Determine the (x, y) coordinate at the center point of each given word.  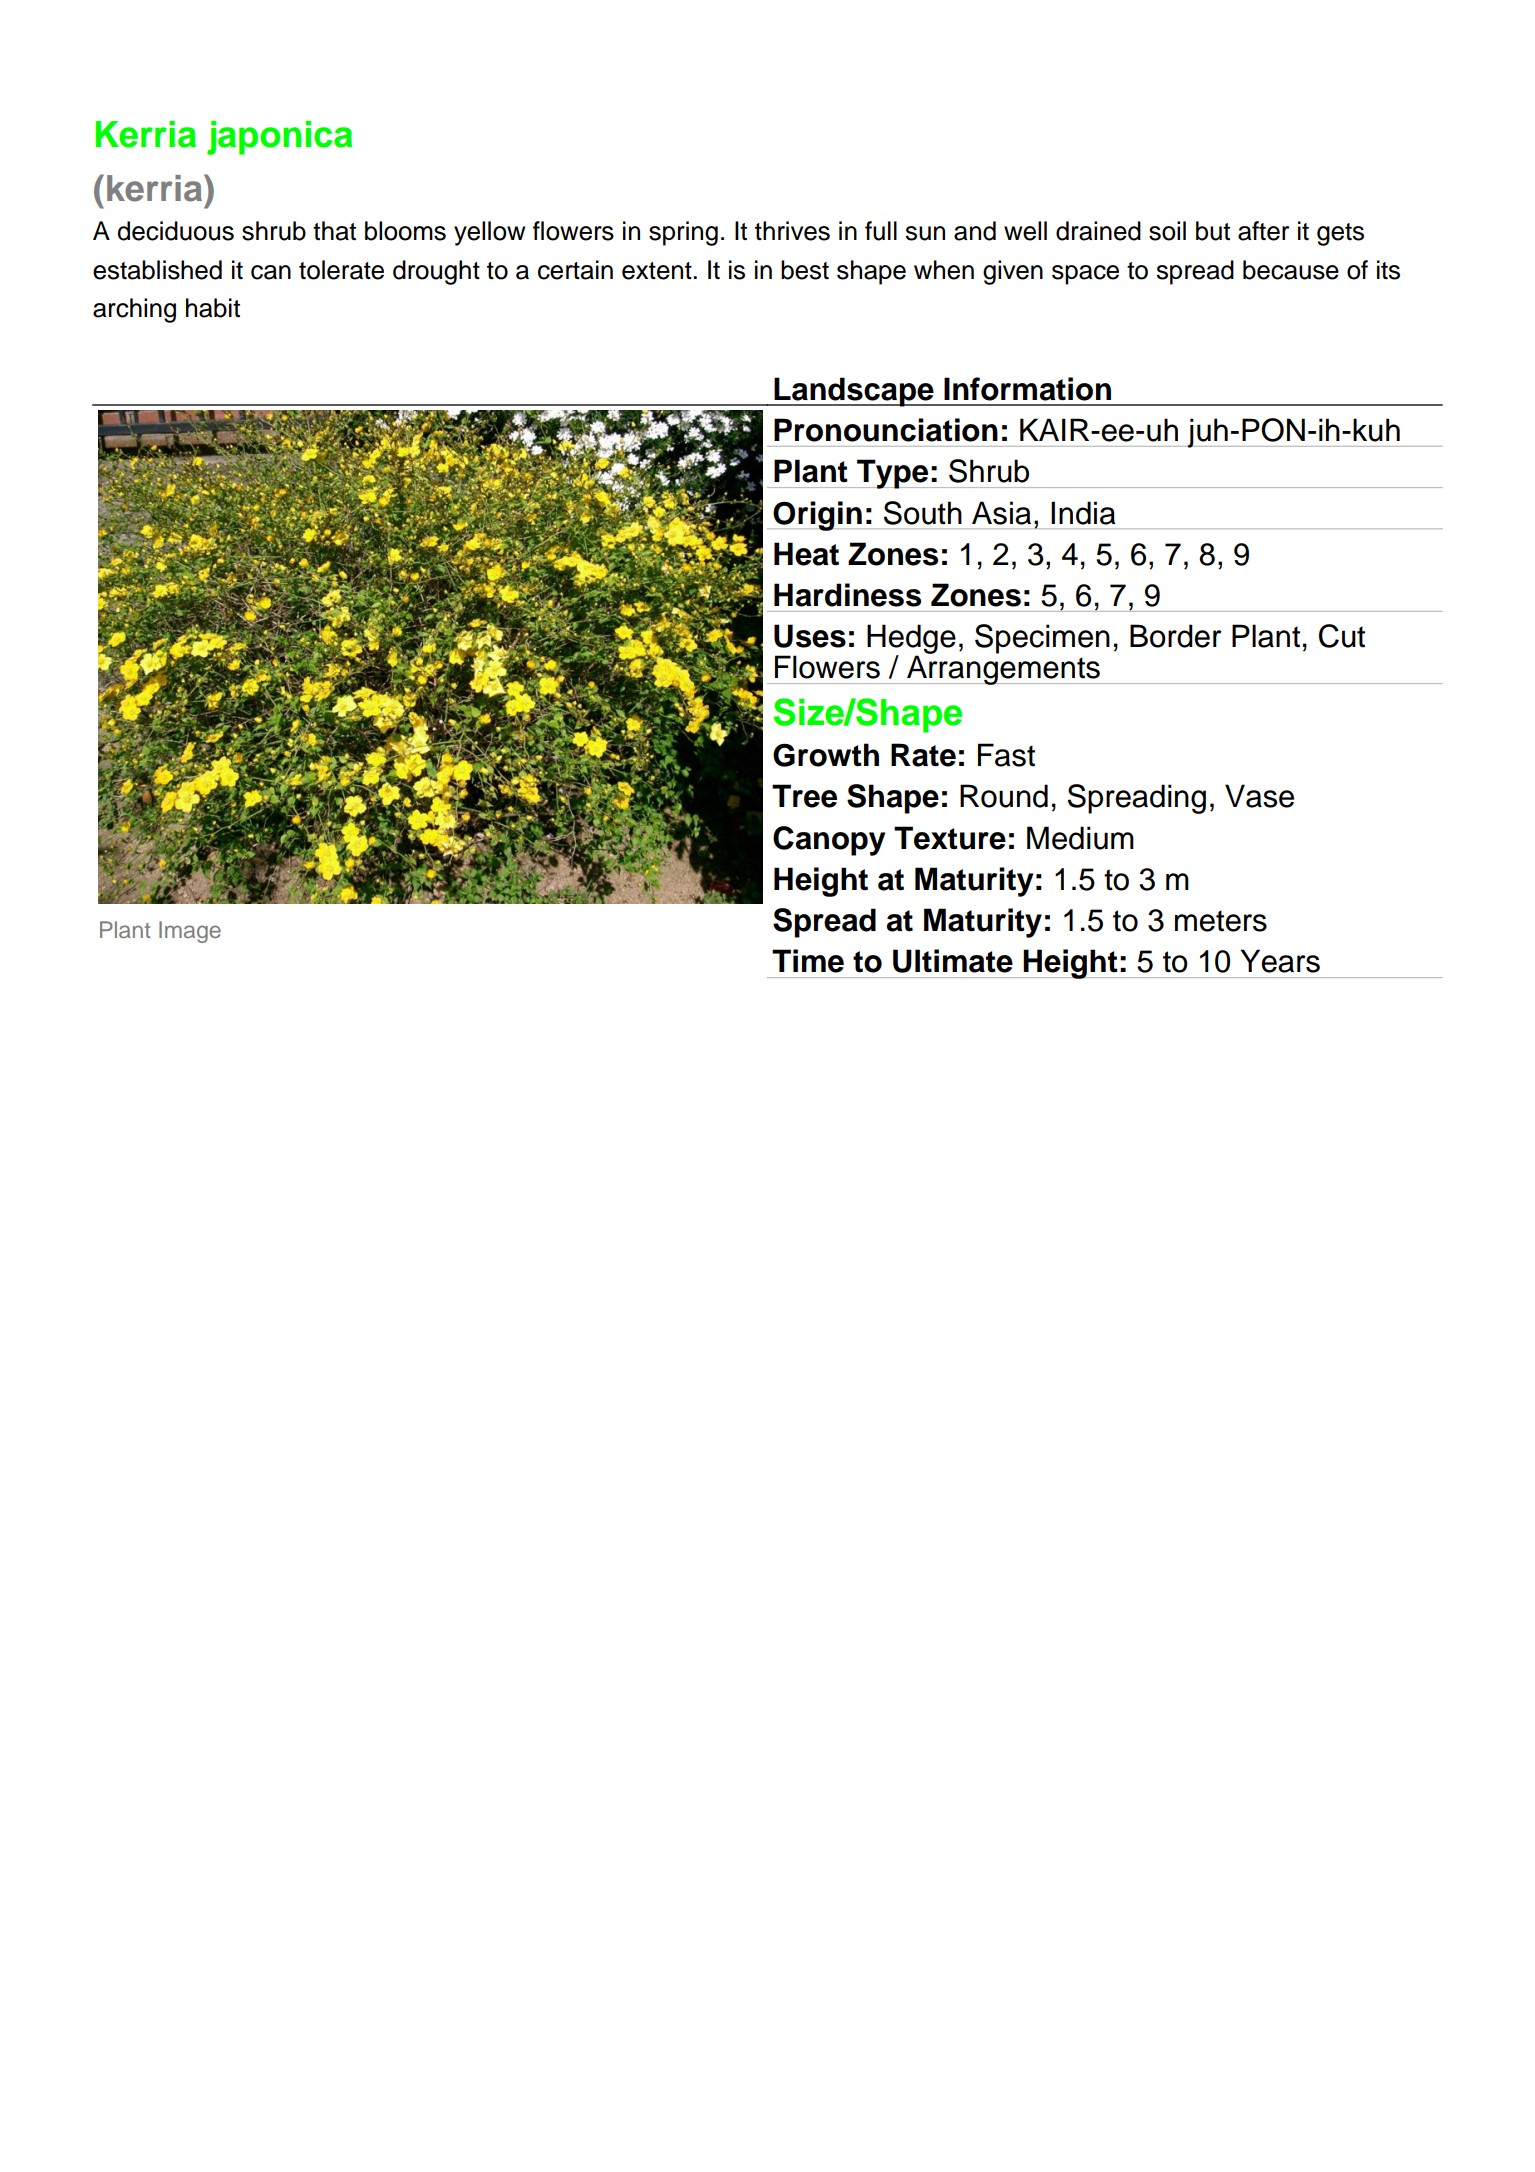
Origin (818, 516)
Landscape (854, 392)
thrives (792, 231)
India (1083, 513)
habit (213, 308)
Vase (1259, 796)
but (1213, 231)
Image (190, 932)
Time (808, 961)
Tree (804, 796)
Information (1027, 389)
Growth (826, 755)
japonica (279, 138)
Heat (806, 554)
